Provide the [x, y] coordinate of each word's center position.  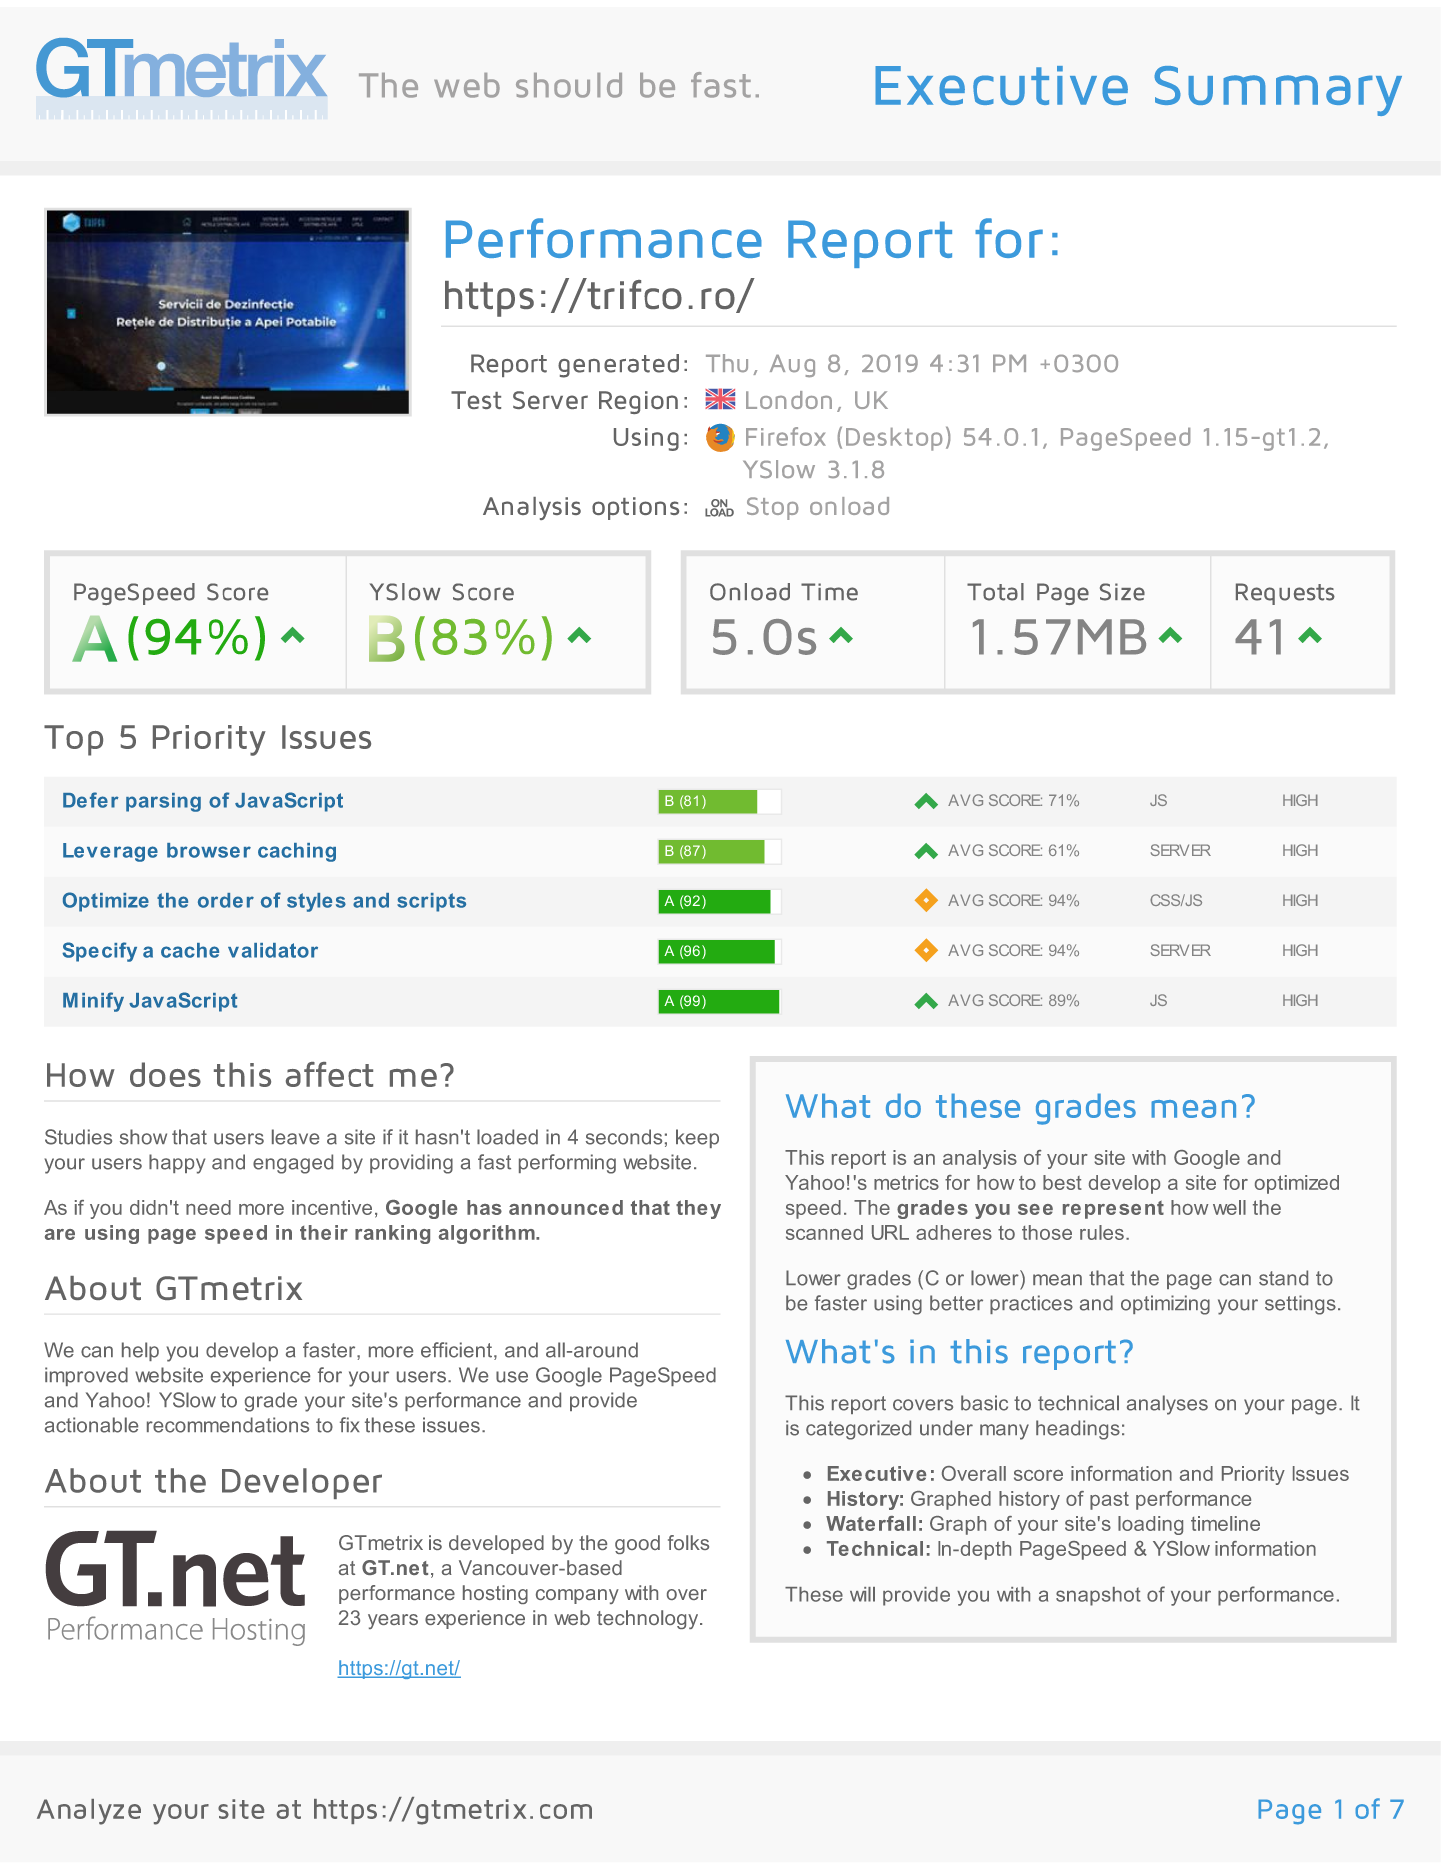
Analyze [89, 1812]
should [569, 85]
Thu [727, 363]
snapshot [1098, 1596]
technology [649, 1619]
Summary [1278, 91]
